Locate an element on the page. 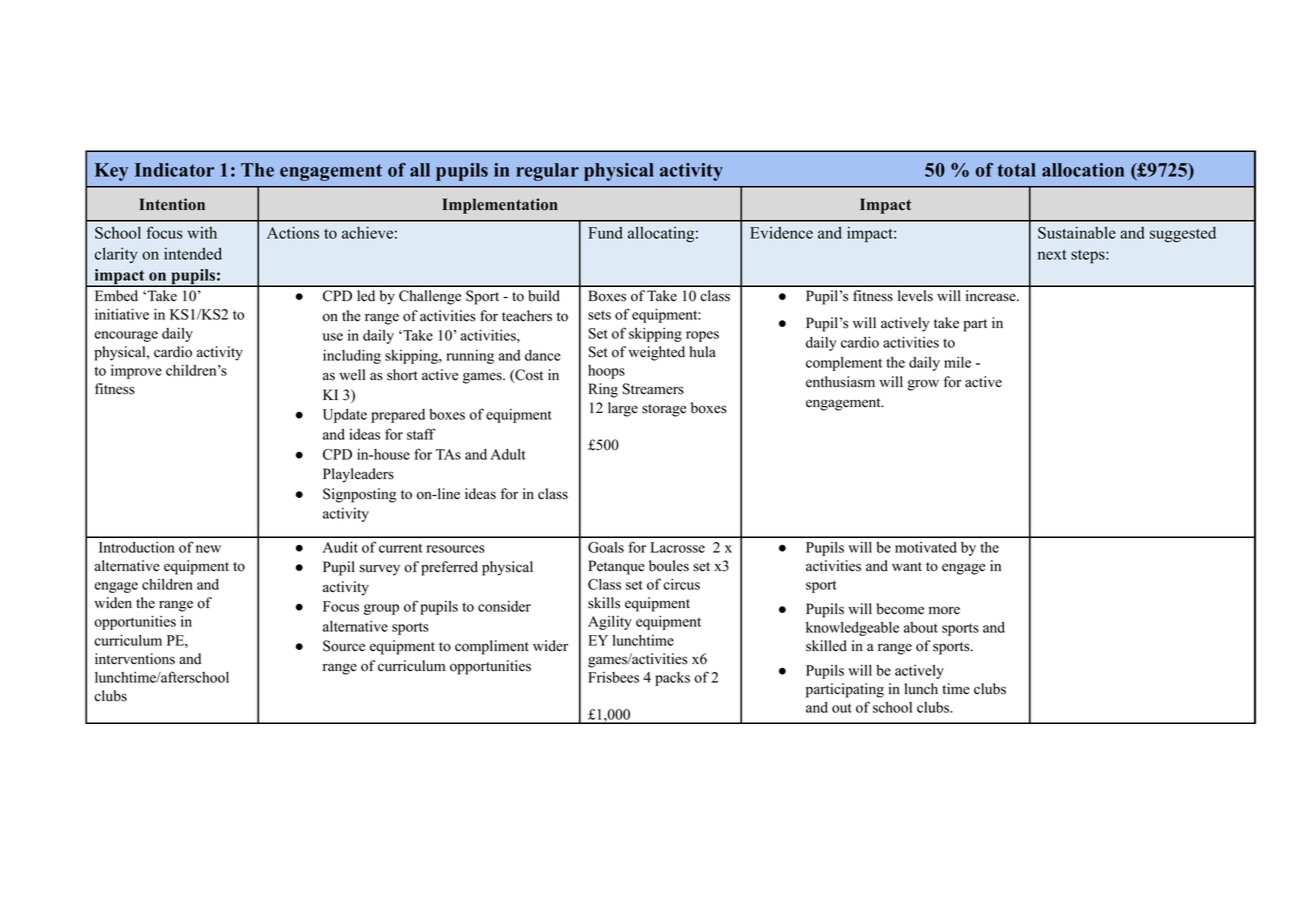 Image resolution: width=1307 pixels, height=924 pixels. interventions is located at coordinates (135, 659).
